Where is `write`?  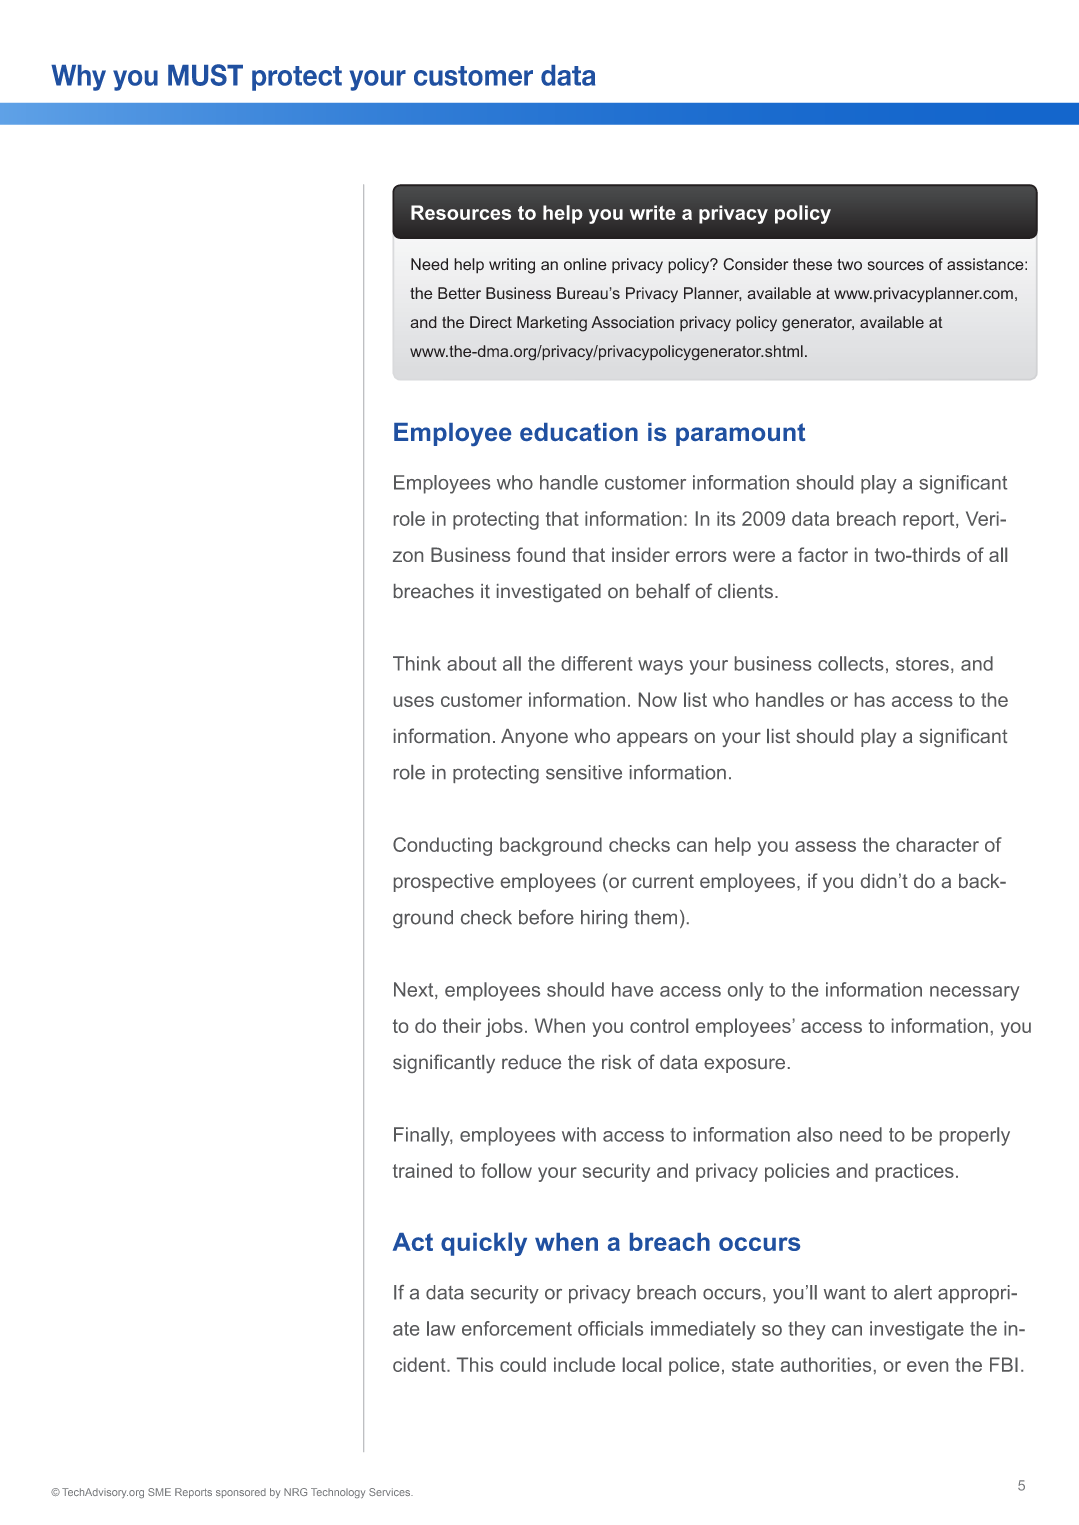
write is located at coordinates (652, 212).
